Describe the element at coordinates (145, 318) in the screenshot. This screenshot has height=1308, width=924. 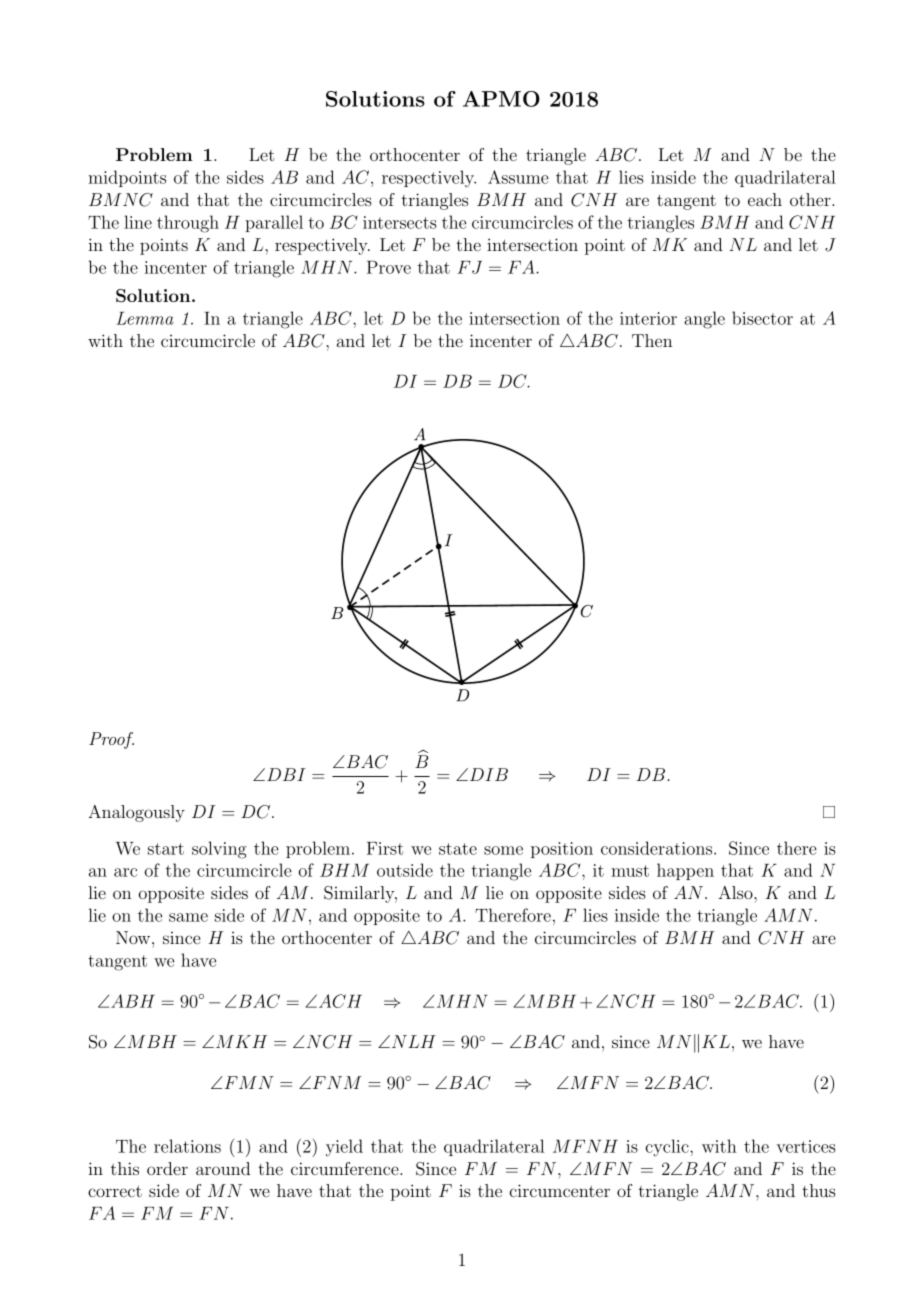
I see `Lemma` at that location.
